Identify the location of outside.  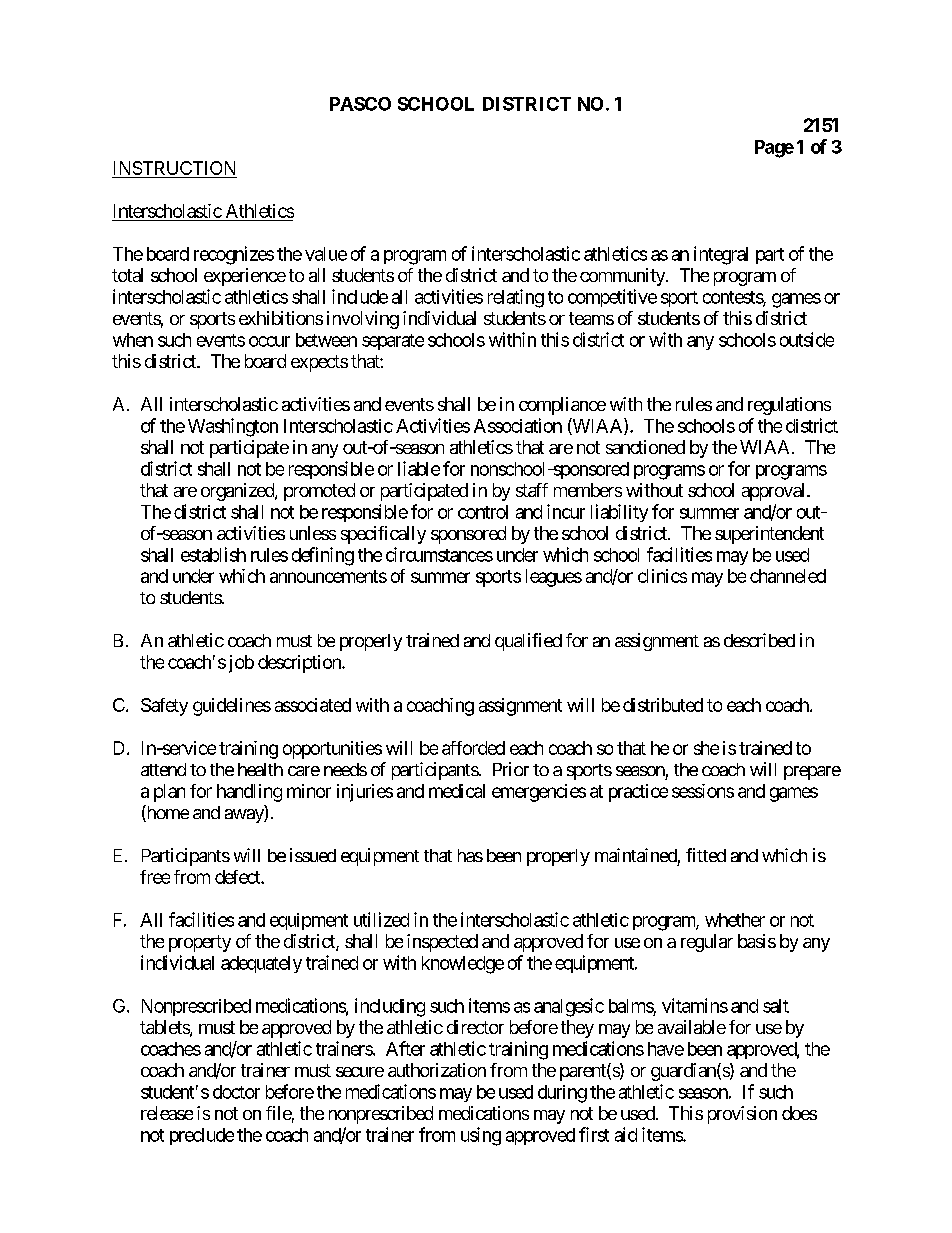
(807, 339).
